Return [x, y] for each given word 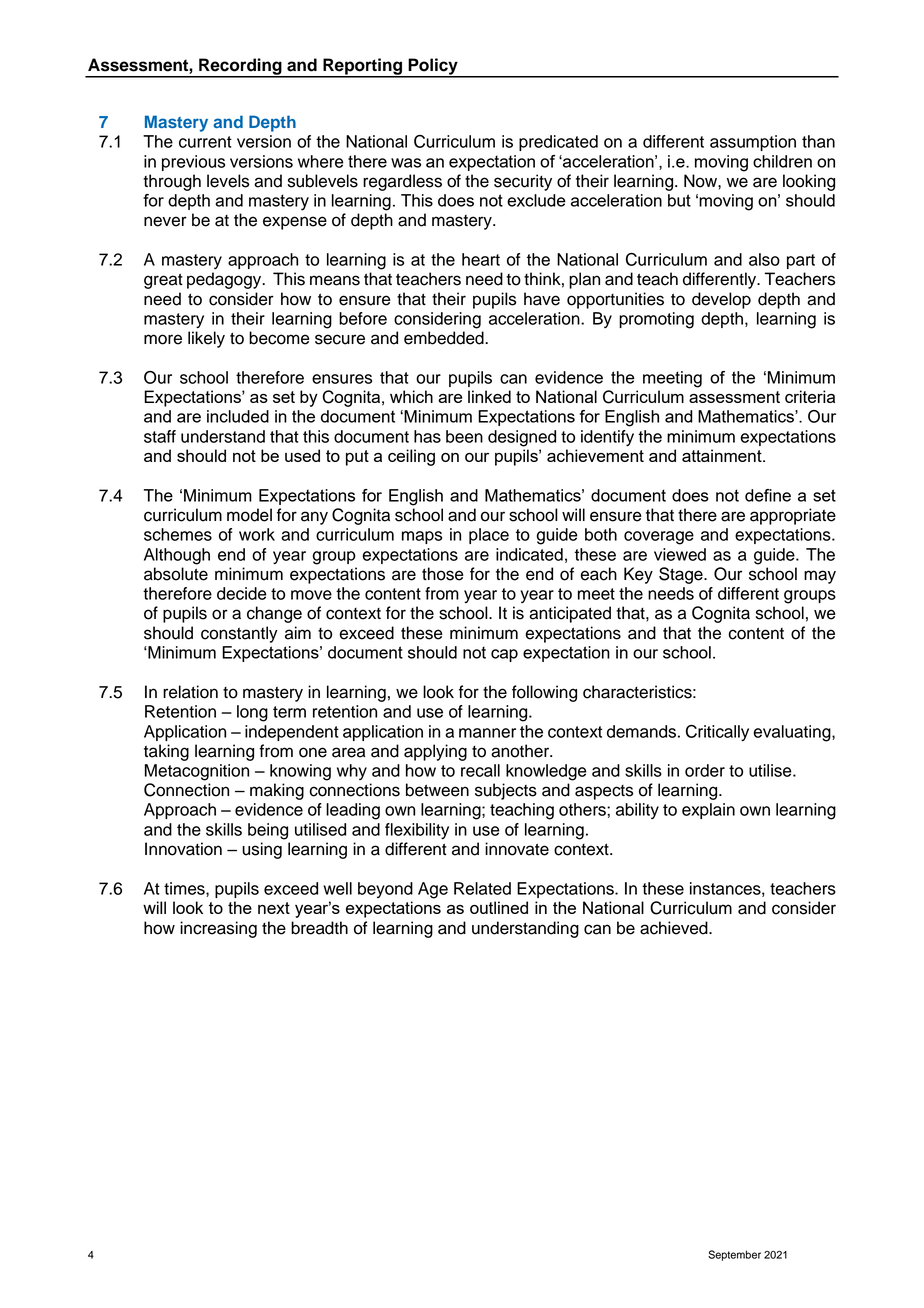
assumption [753, 143]
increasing [218, 929]
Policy [433, 67]
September [734, 1255]
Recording [240, 67]
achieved [675, 928]
